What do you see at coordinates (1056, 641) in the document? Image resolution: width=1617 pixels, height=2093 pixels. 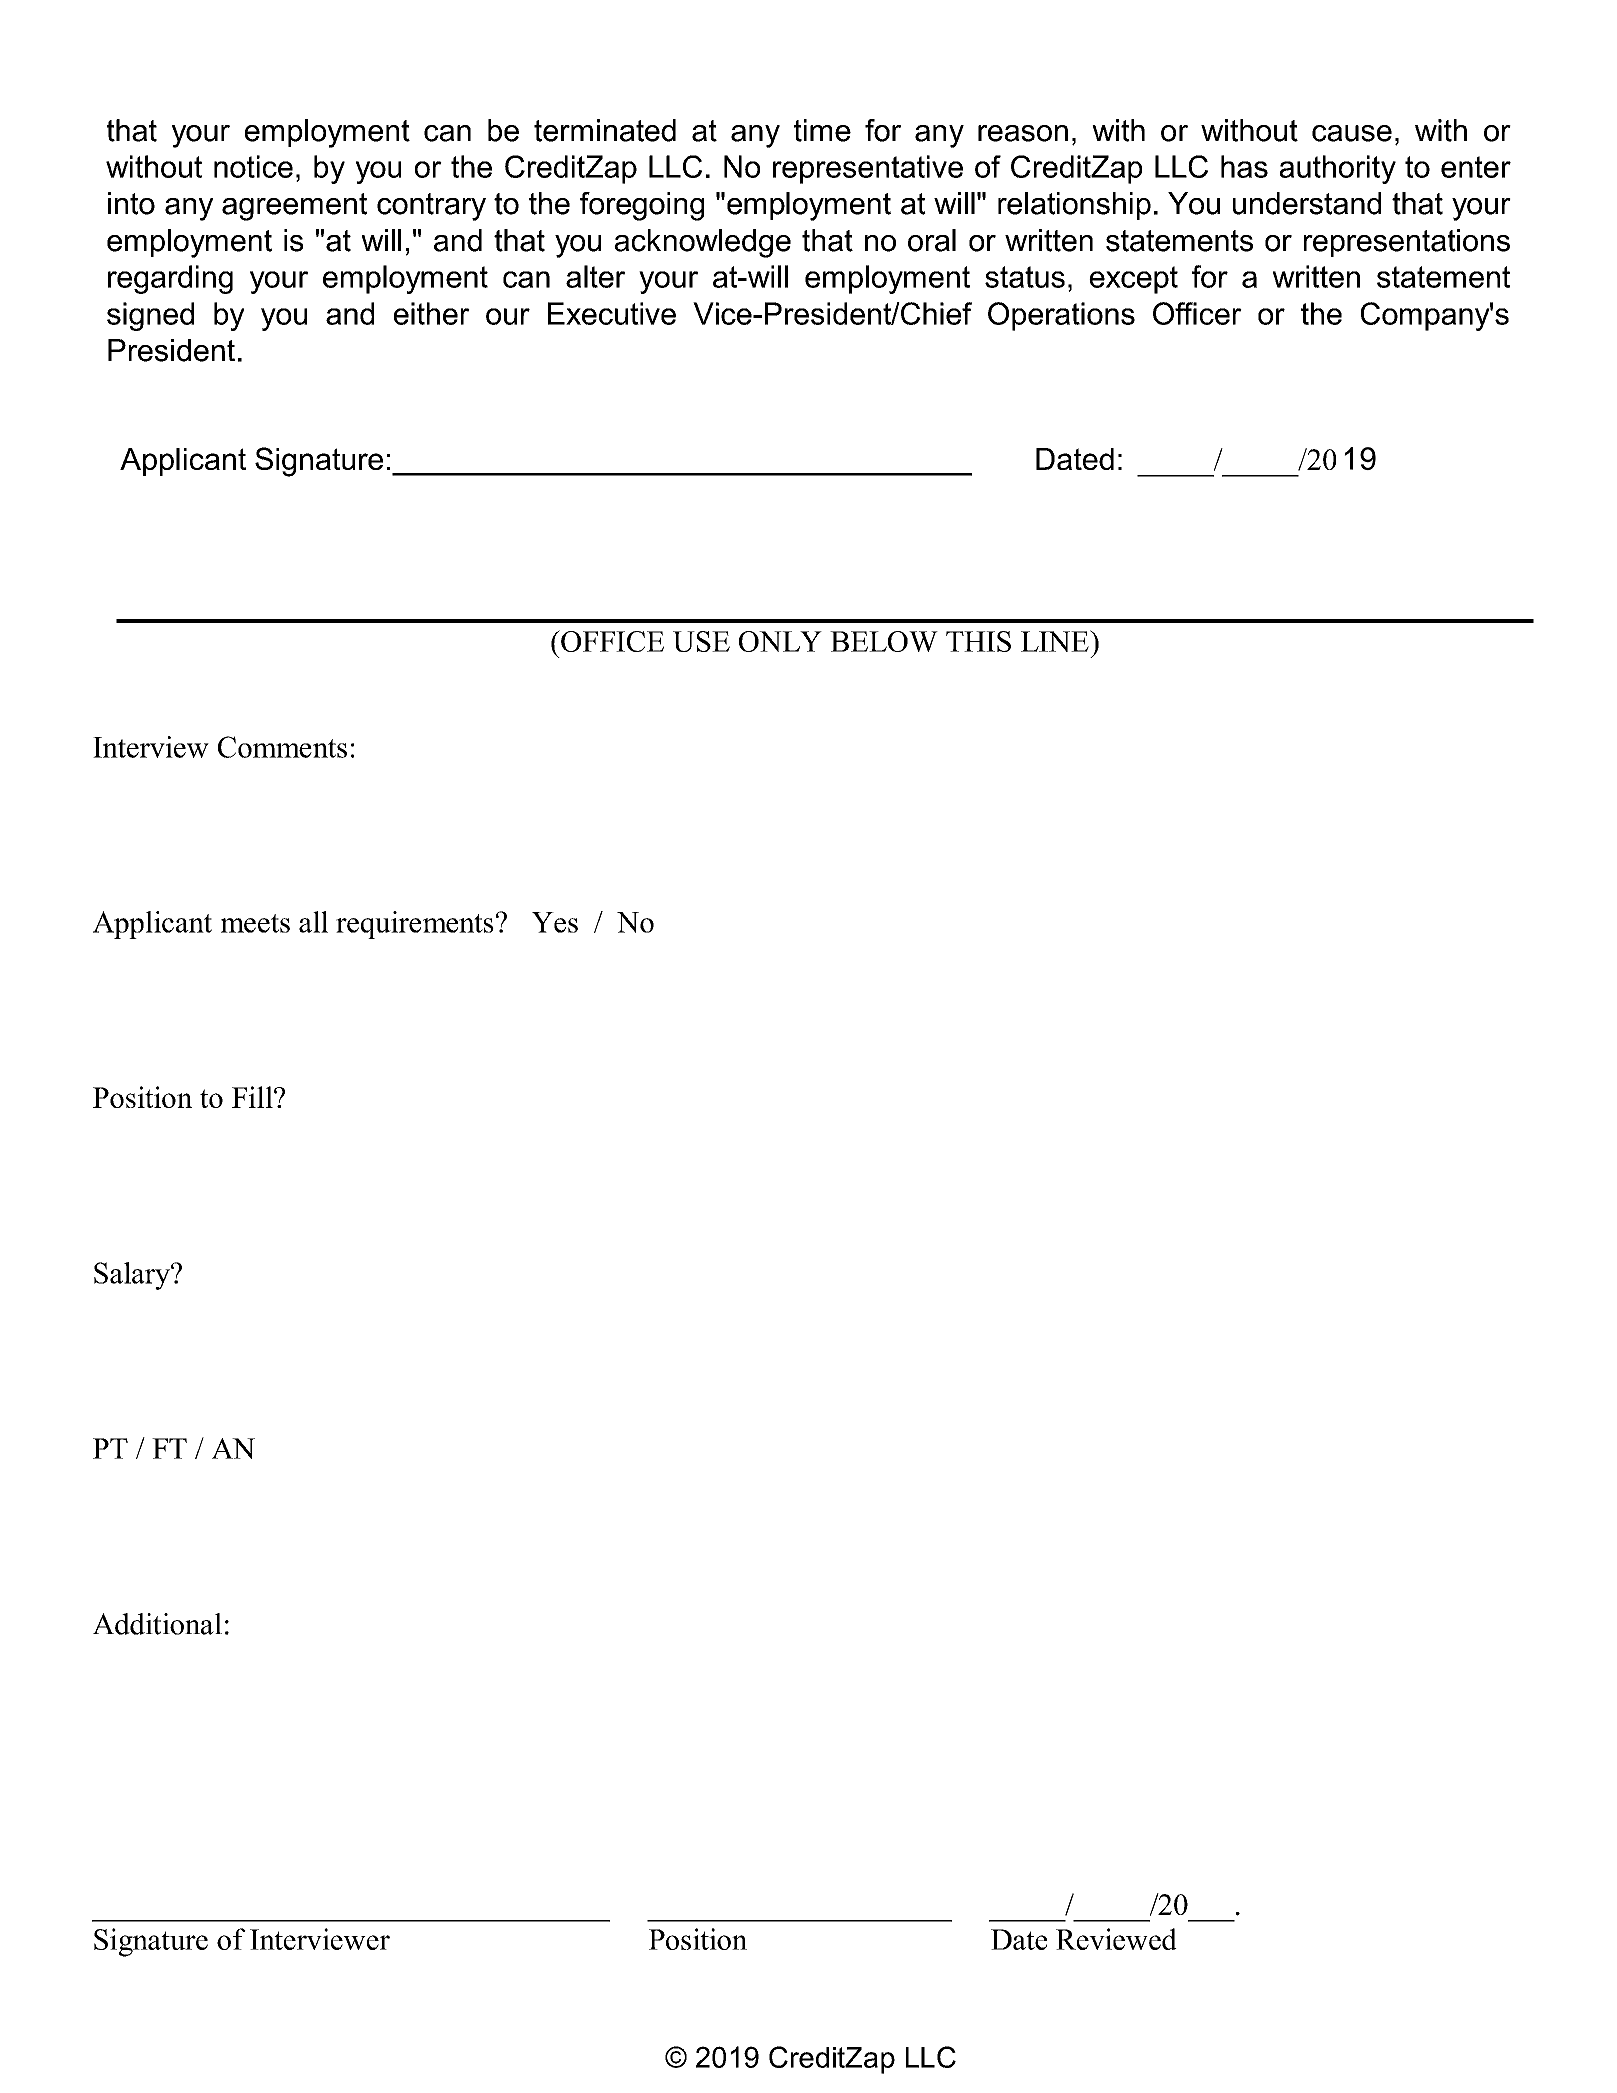 I see `LINE` at bounding box center [1056, 641].
